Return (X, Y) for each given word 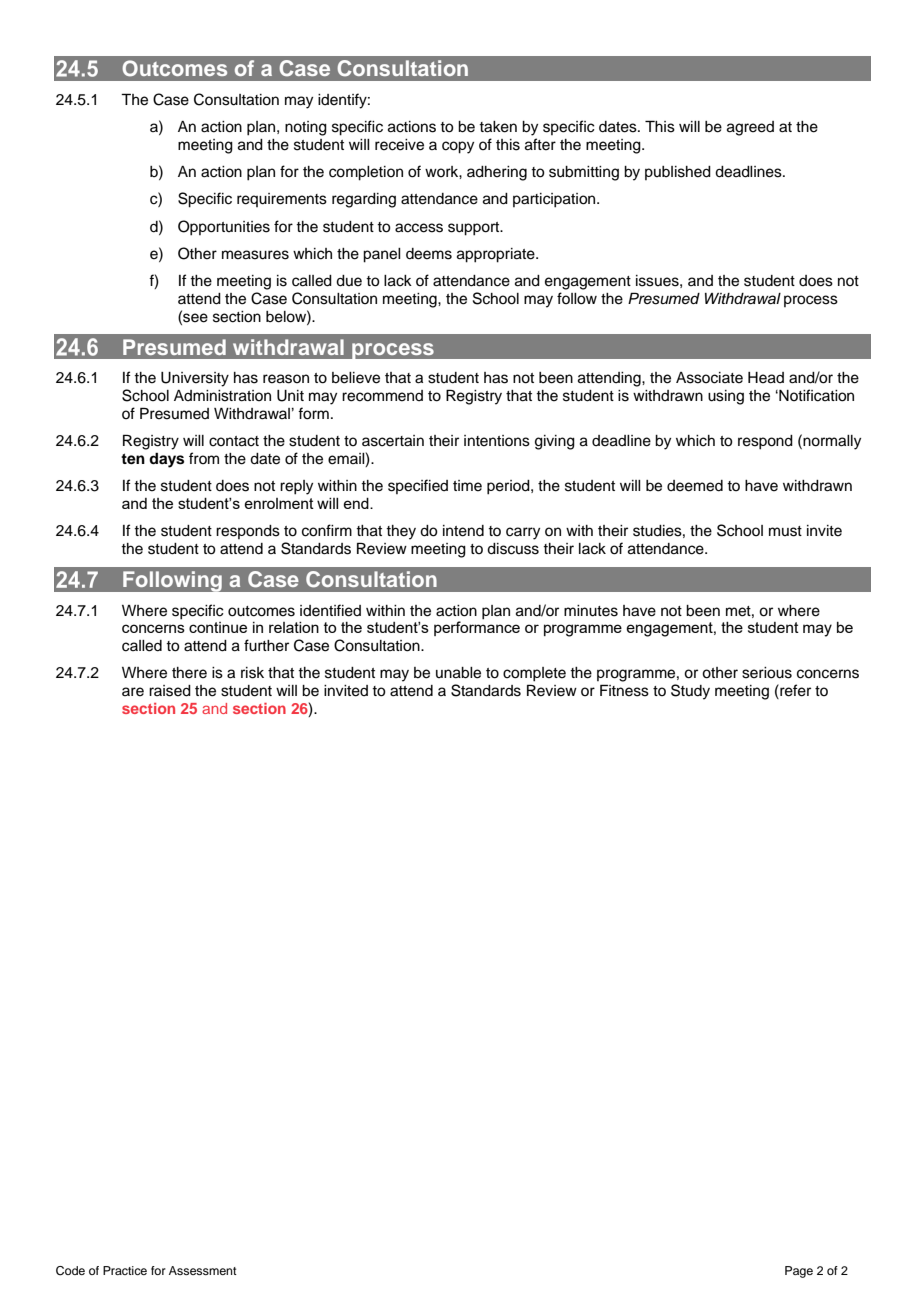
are (133, 692)
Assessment (203, 1270)
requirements (282, 200)
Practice (125, 1270)
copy (458, 147)
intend (463, 531)
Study (690, 692)
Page (799, 1272)
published (678, 173)
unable (458, 673)
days (166, 460)
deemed (695, 486)
